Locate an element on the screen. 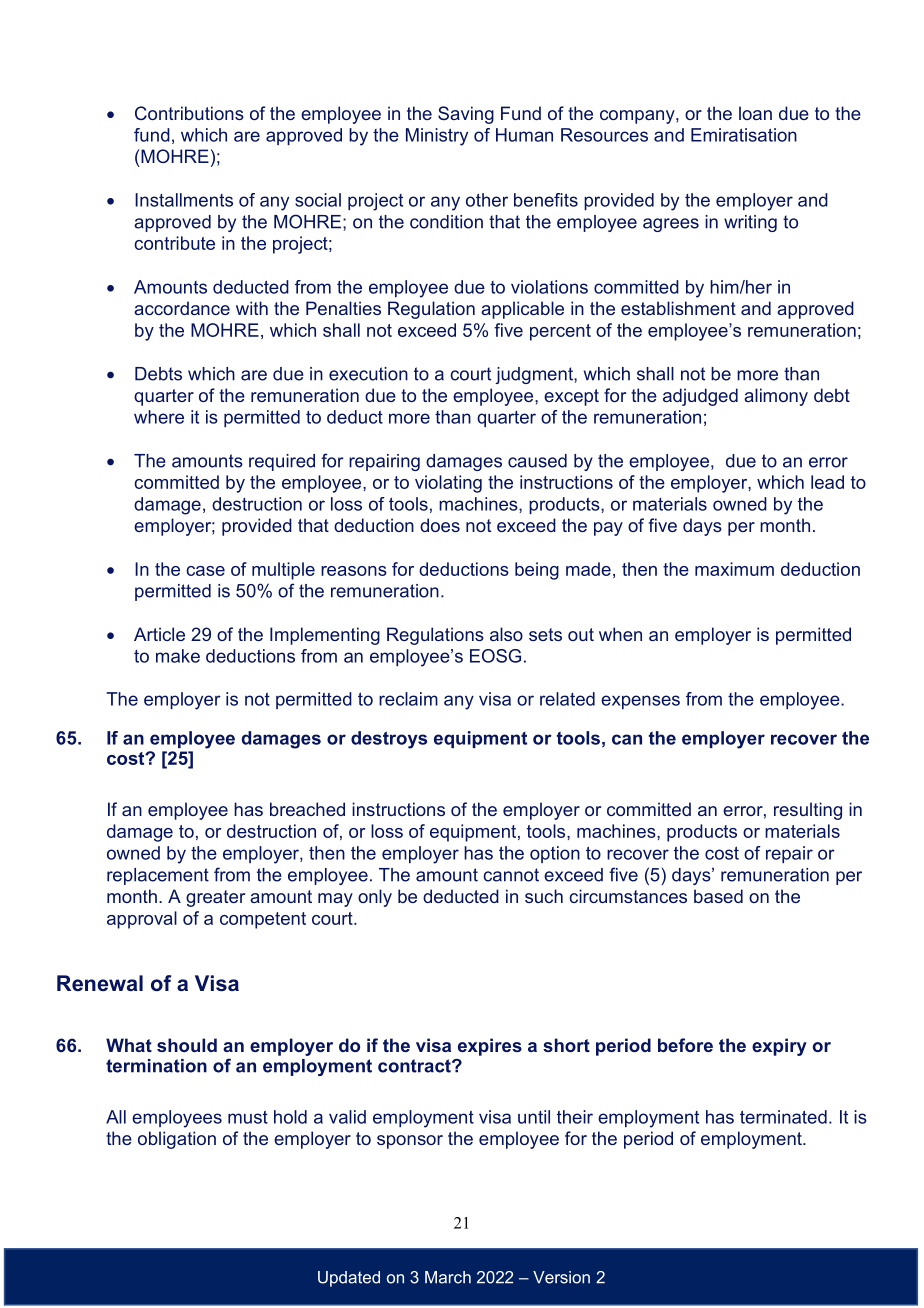 The height and width of the screenshot is (1308, 924). maximum is located at coordinates (734, 569).
